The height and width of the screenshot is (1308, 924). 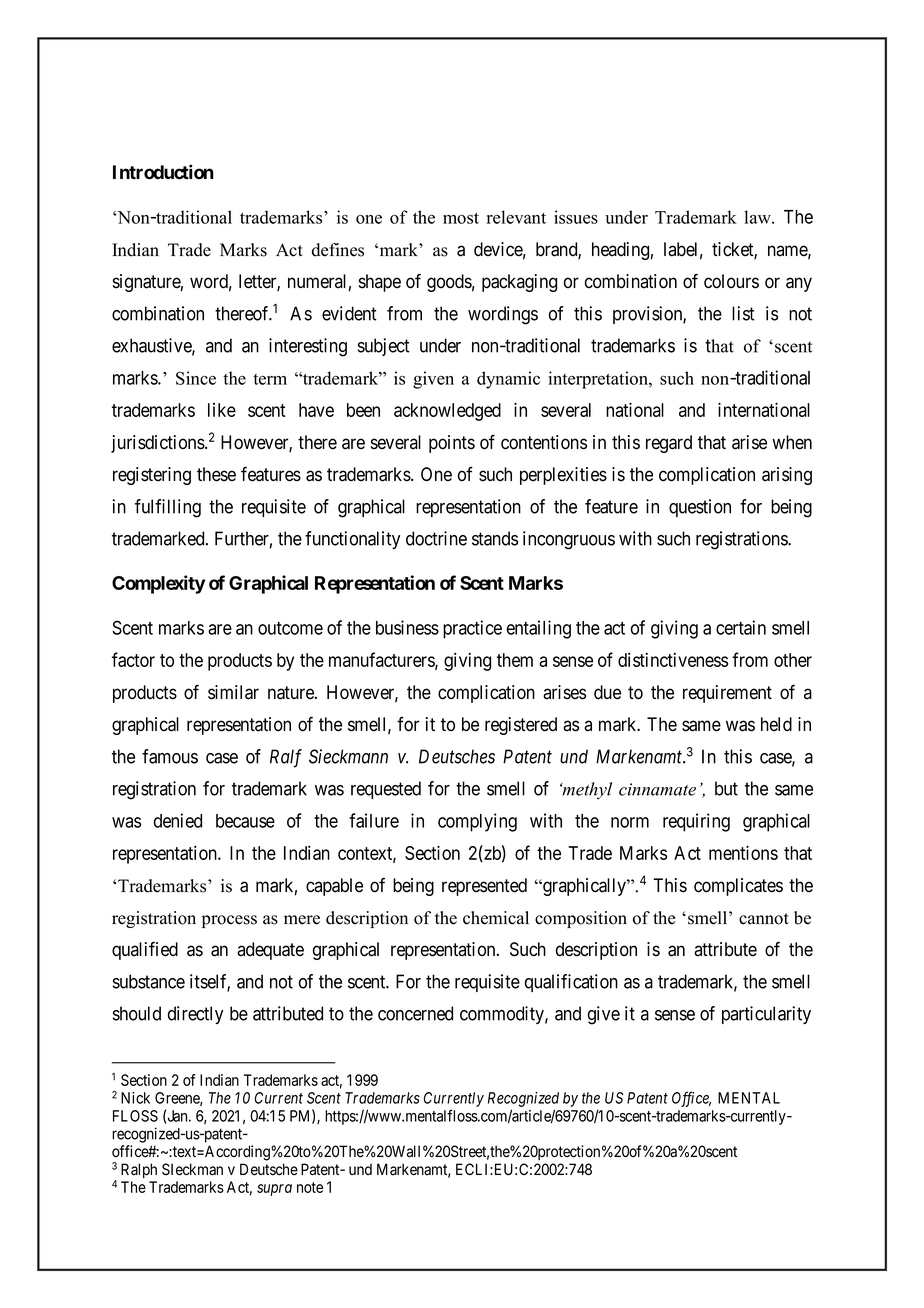 What do you see at coordinates (245, 821) in the screenshot?
I see `because` at bounding box center [245, 821].
